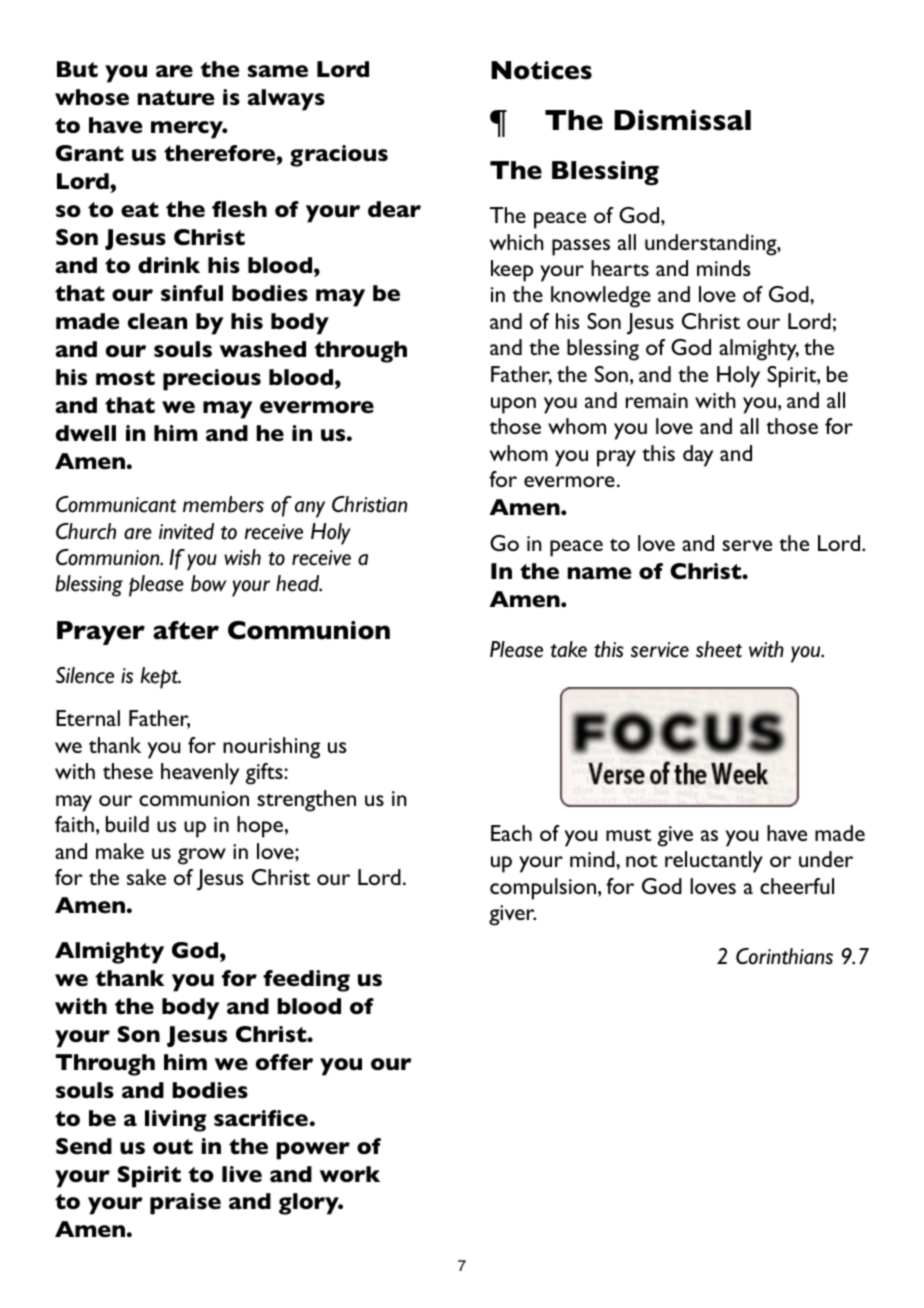 Image resolution: width=924 pixels, height=1308 pixels. Describe the element at coordinates (146, 877) in the screenshot. I see `sake` at that location.
